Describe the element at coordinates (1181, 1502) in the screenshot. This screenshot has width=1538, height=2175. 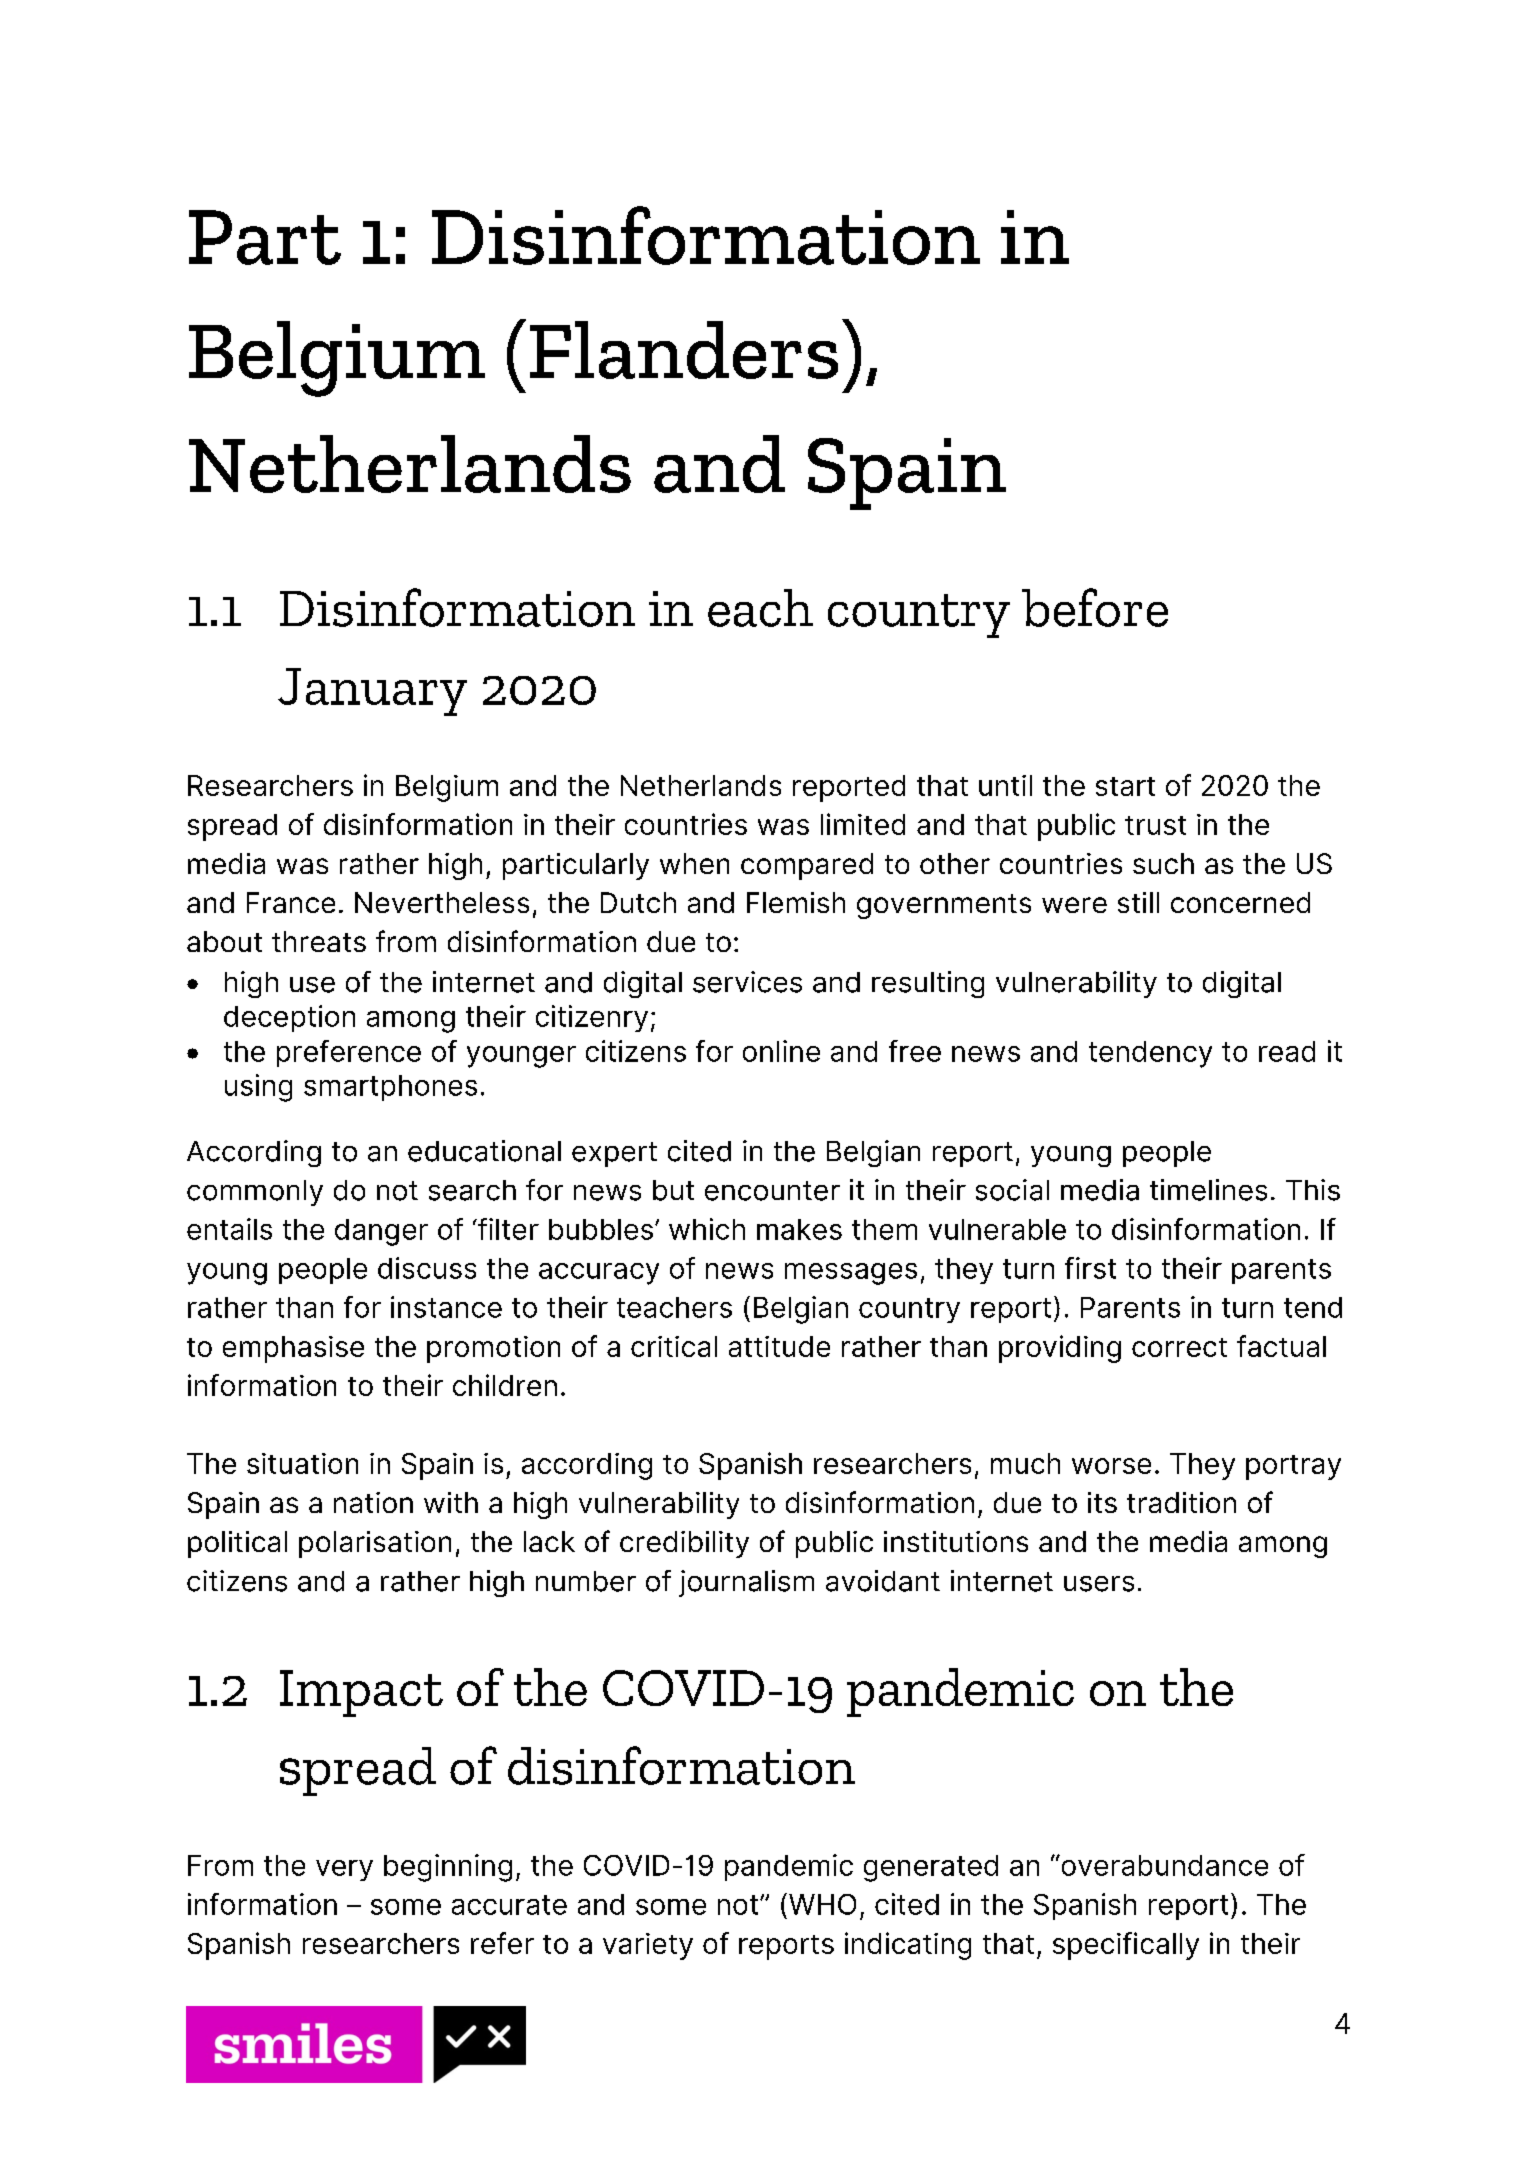
I see `tradition` at that location.
